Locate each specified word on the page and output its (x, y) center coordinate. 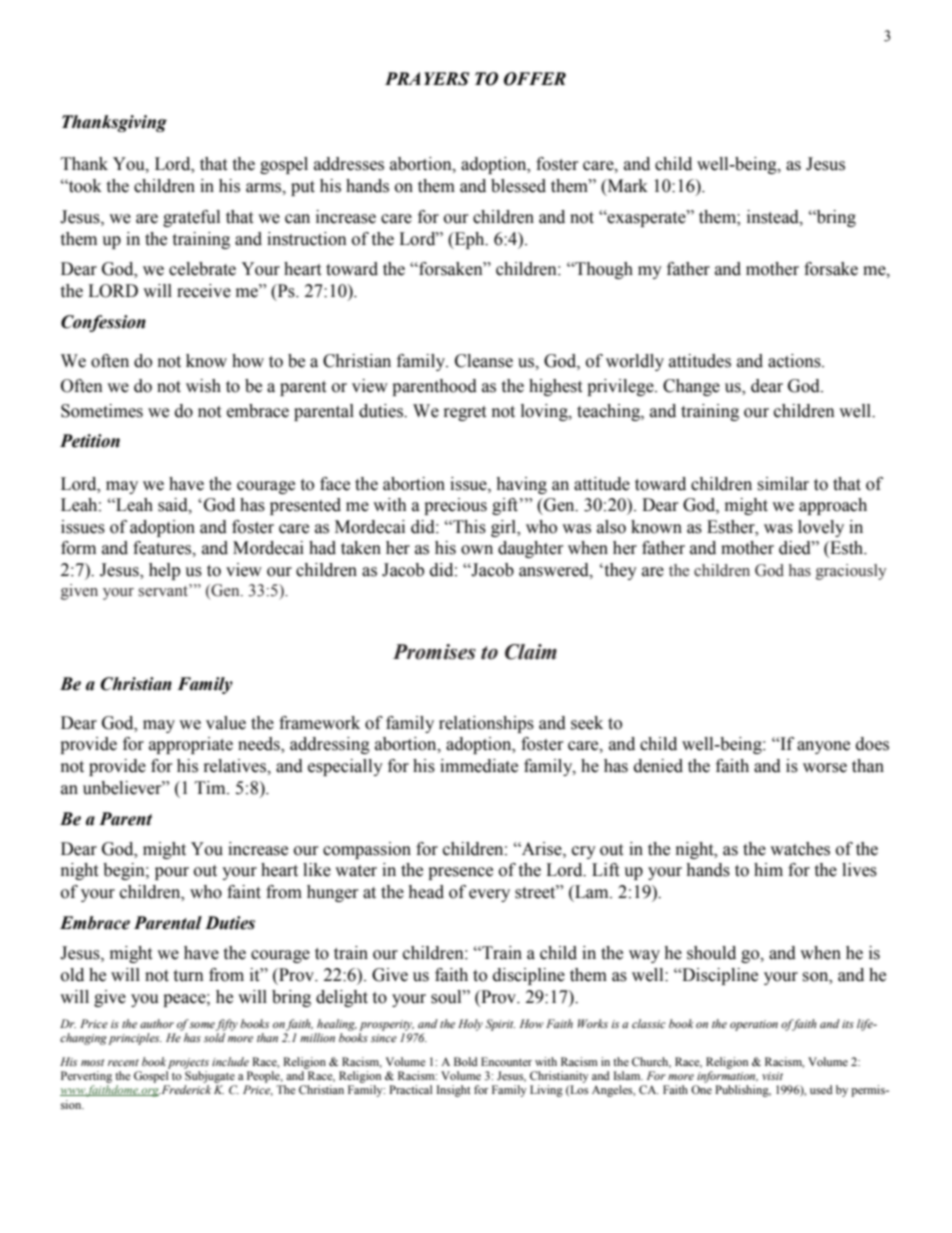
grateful (191, 218)
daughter (530, 549)
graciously (851, 572)
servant (164, 590)
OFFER (535, 79)
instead (774, 217)
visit (772, 1076)
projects (188, 1063)
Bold (466, 1061)
